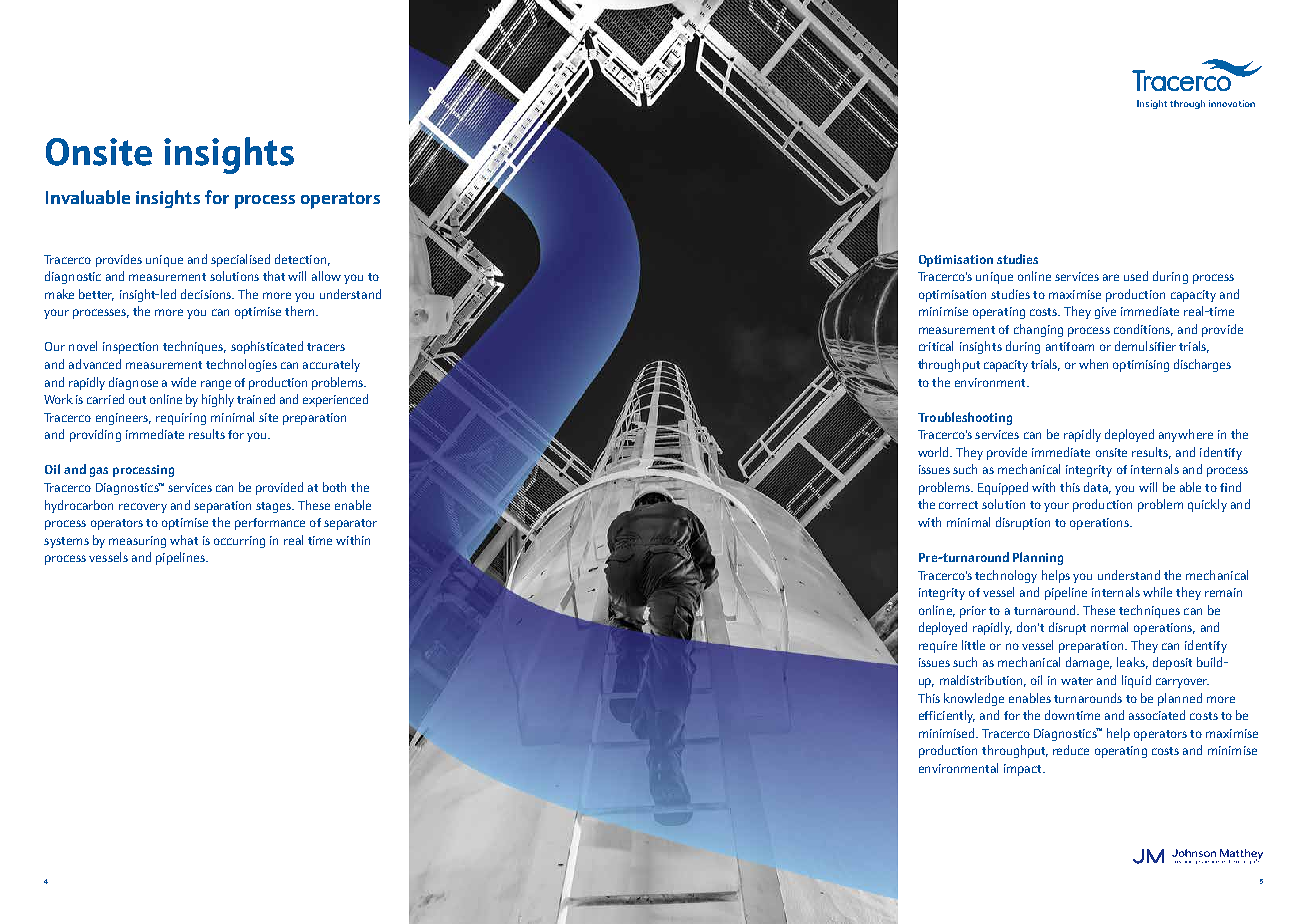  Describe the element at coordinates (1207, 505) in the document. I see `quickly` at that location.
